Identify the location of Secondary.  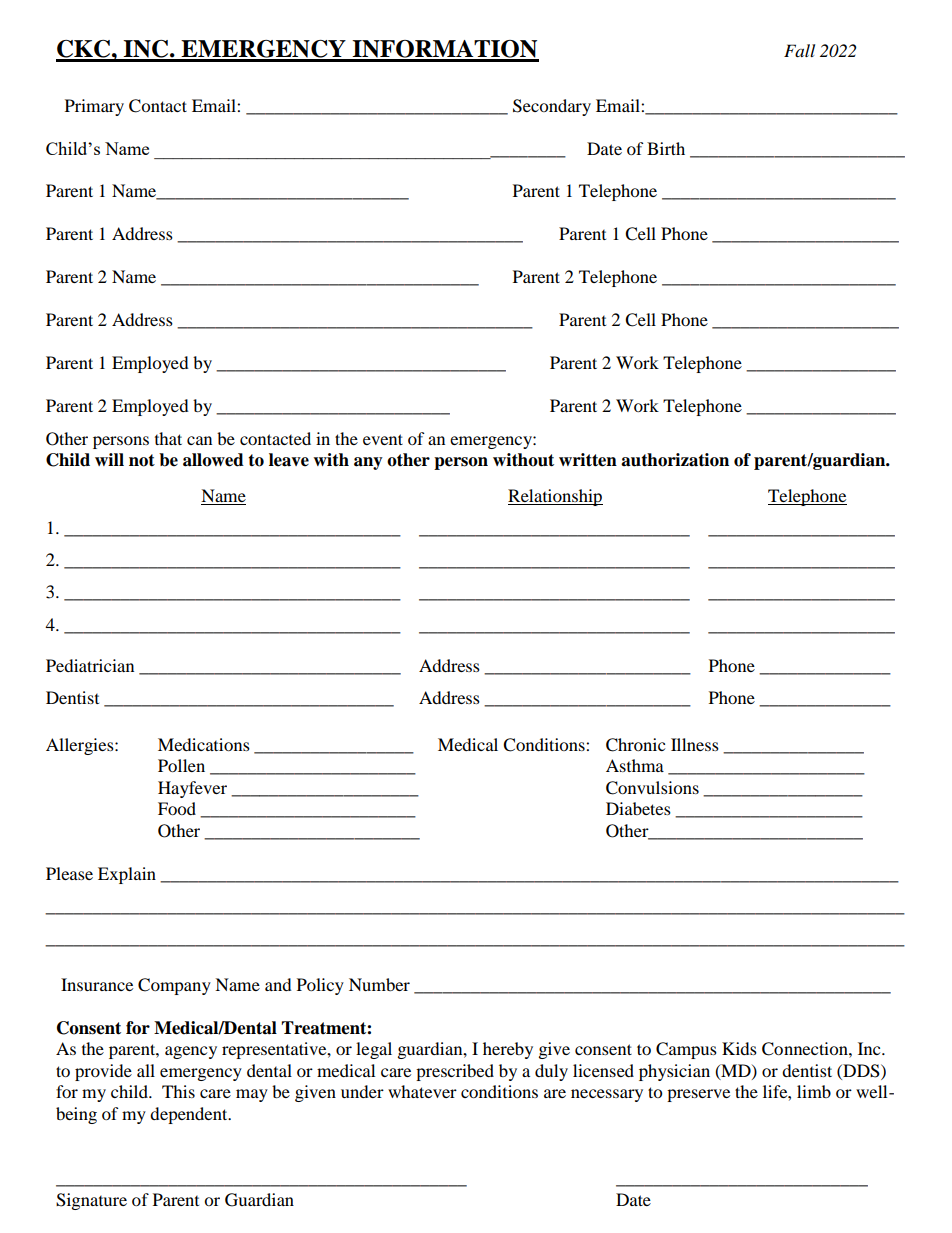
(552, 107).
